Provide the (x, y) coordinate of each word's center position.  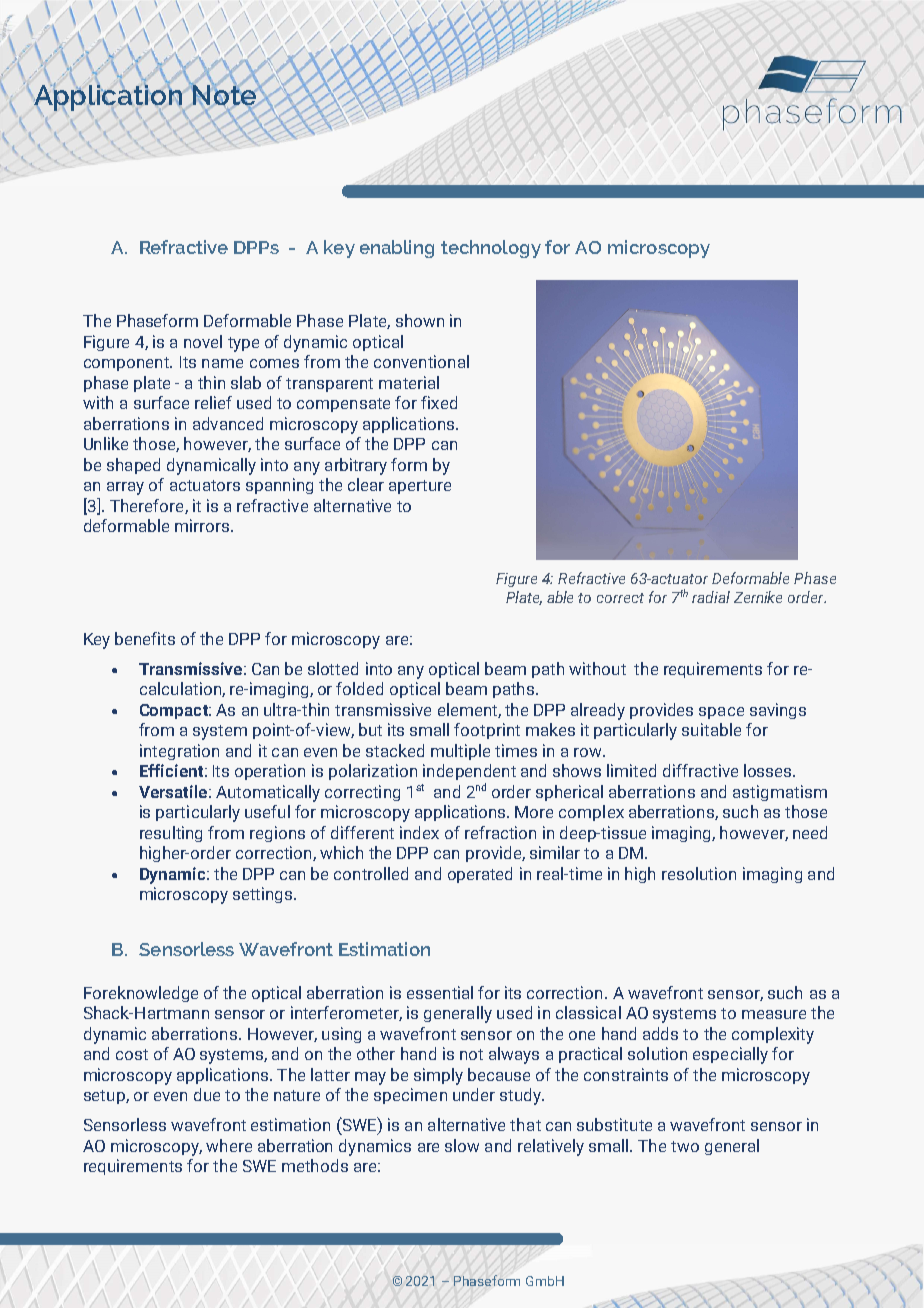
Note (224, 95)
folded (359, 688)
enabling (397, 249)
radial (711, 597)
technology (491, 249)
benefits (145, 638)
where (229, 1145)
